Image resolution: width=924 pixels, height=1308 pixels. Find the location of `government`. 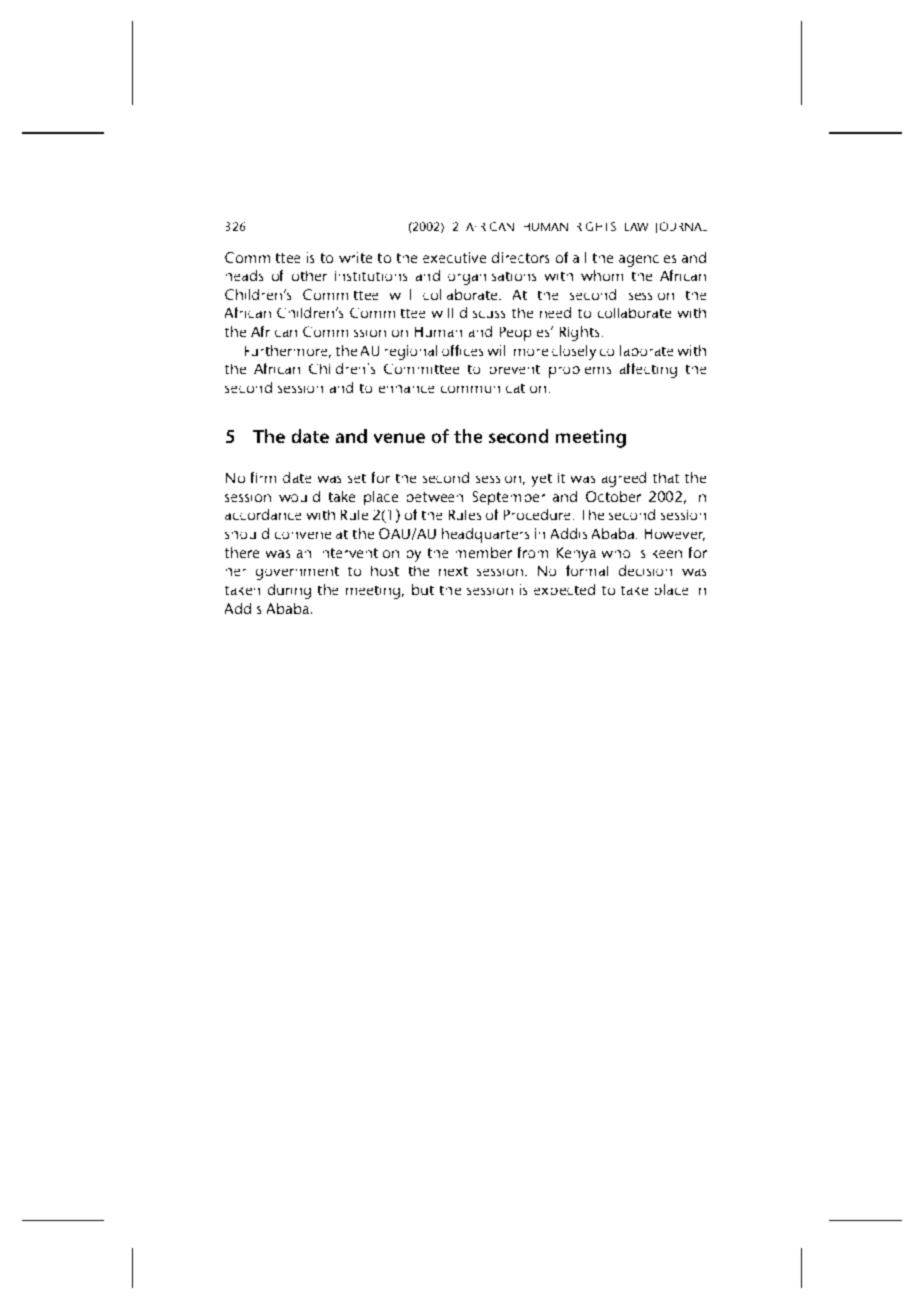

government is located at coordinates (297, 573).
